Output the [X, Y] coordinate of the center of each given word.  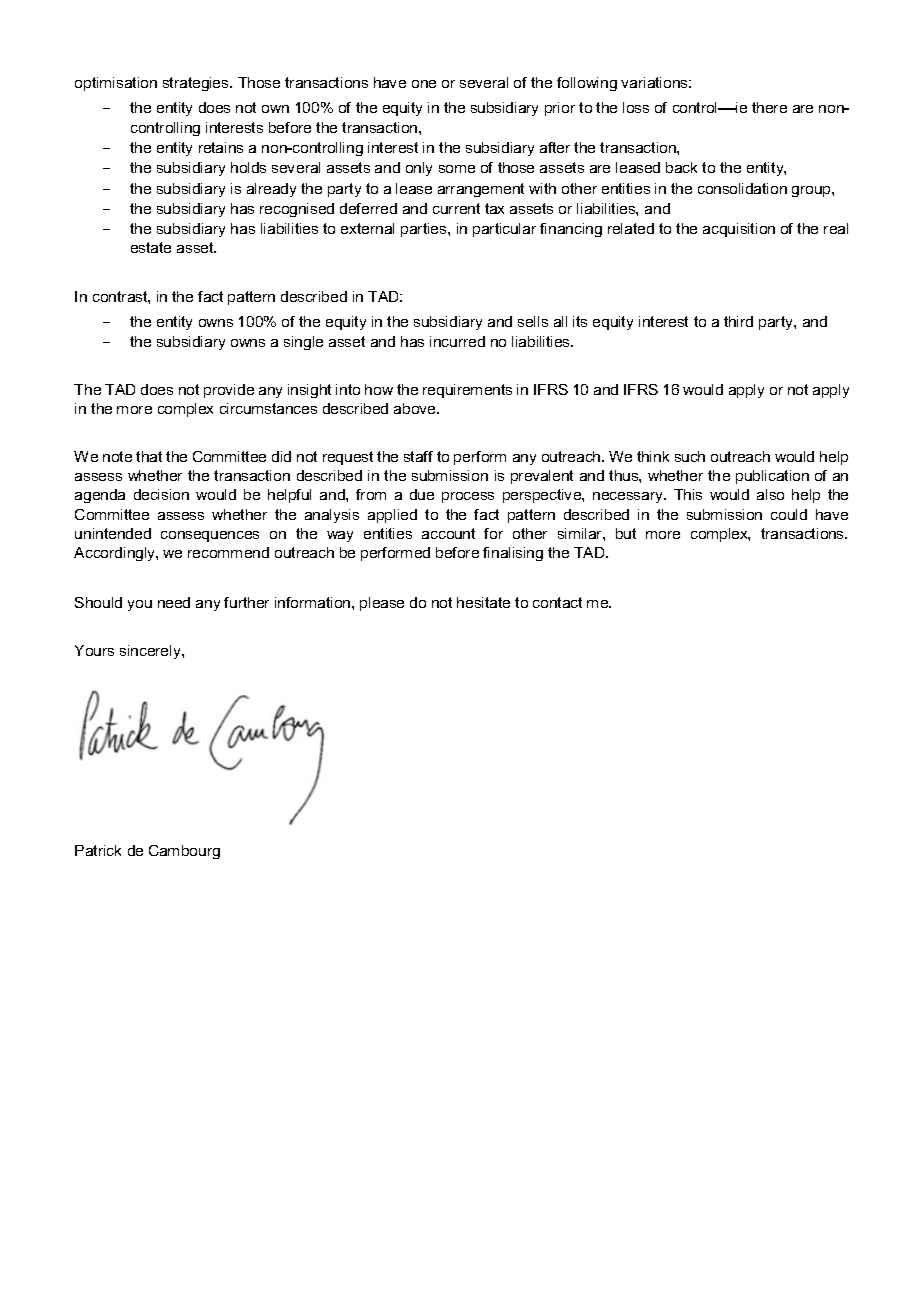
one [424, 84]
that [149, 456]
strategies [197, 84]
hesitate [483, 602]
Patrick [98, 850]
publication [772, 477]
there [769, 107]
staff [418, 456]
